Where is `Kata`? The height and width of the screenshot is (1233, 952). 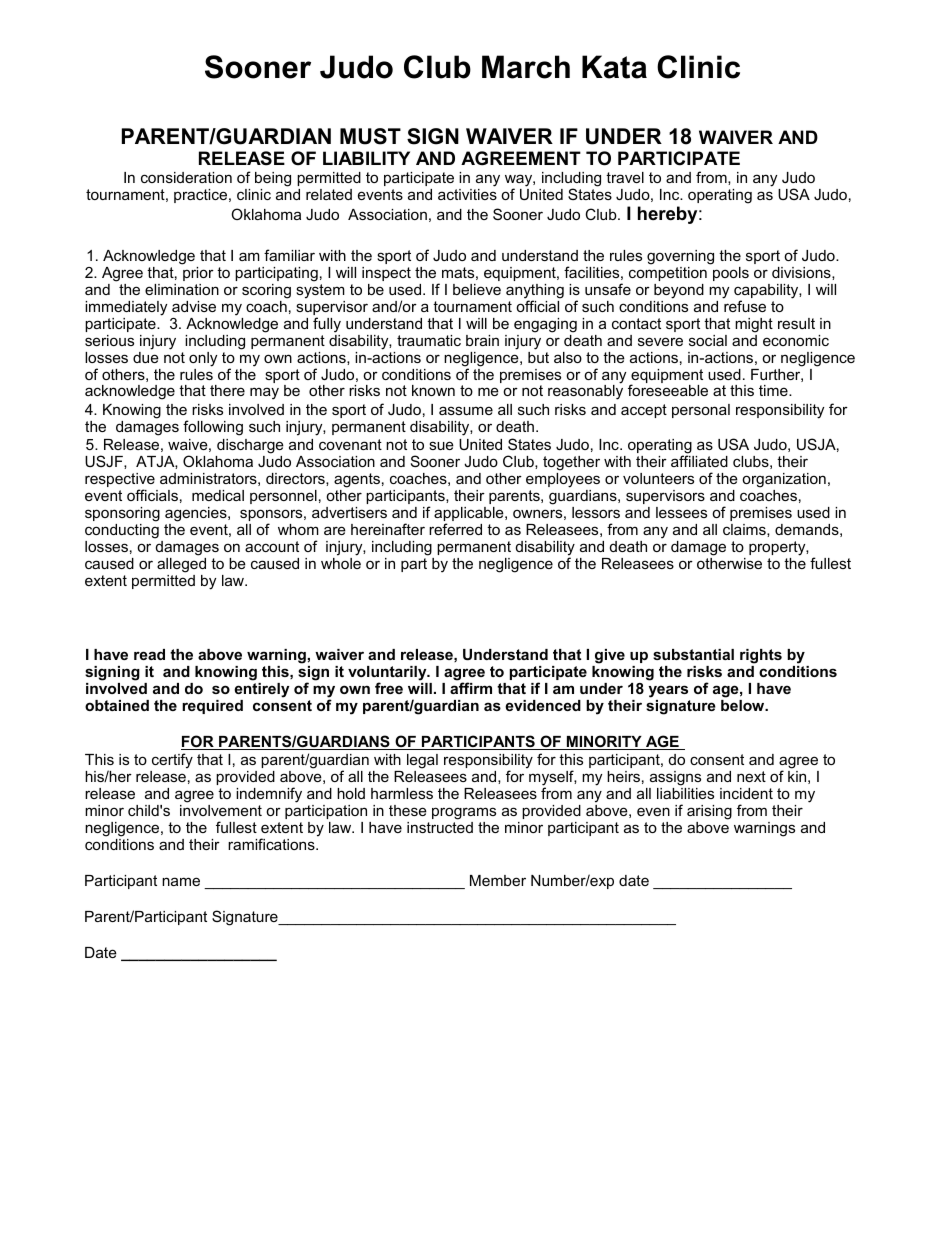 Kata is located at coordinates (614, 67).
